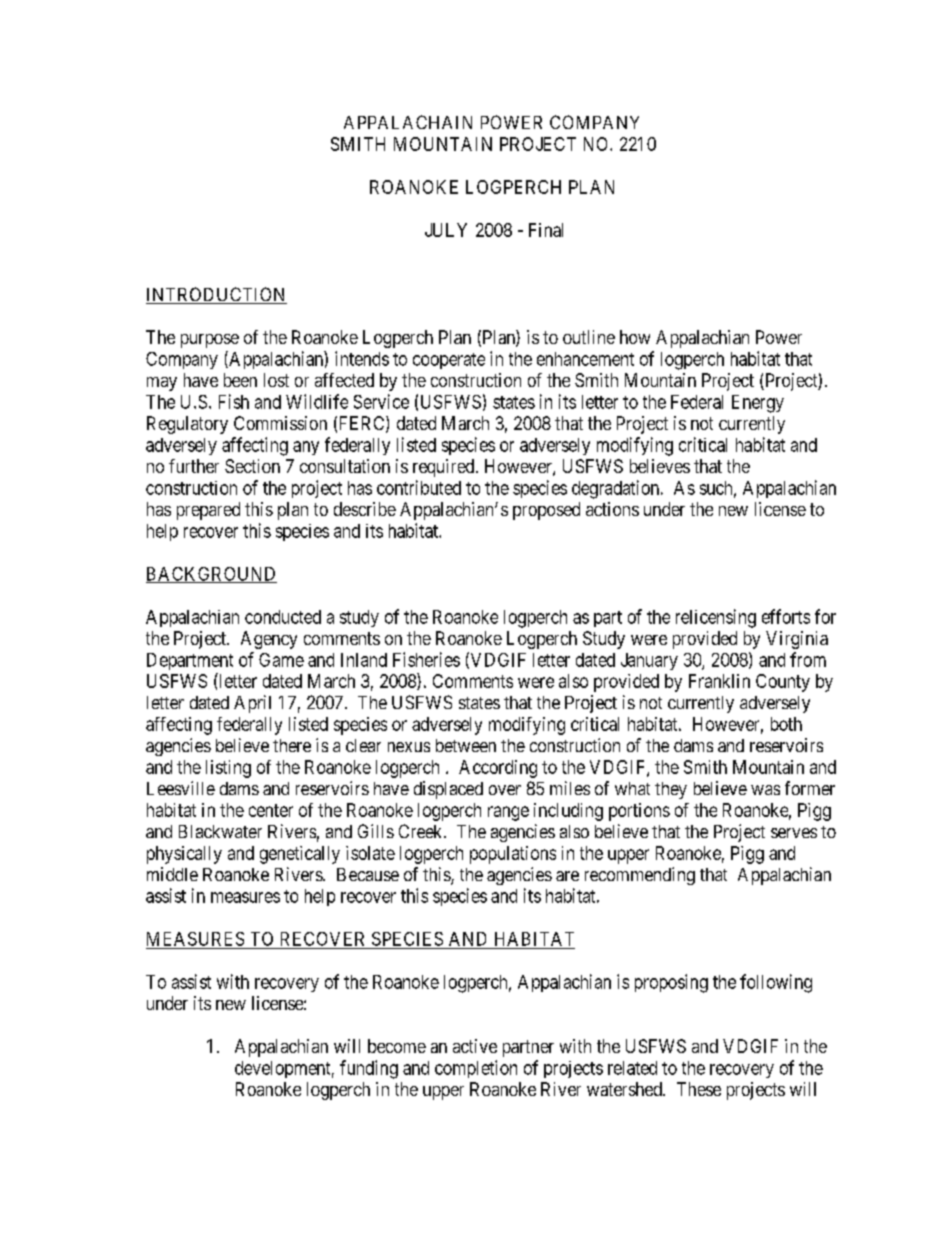  Describe the element at coordinates (269, 640) in the screenshot. I see `Agency` at that location.
